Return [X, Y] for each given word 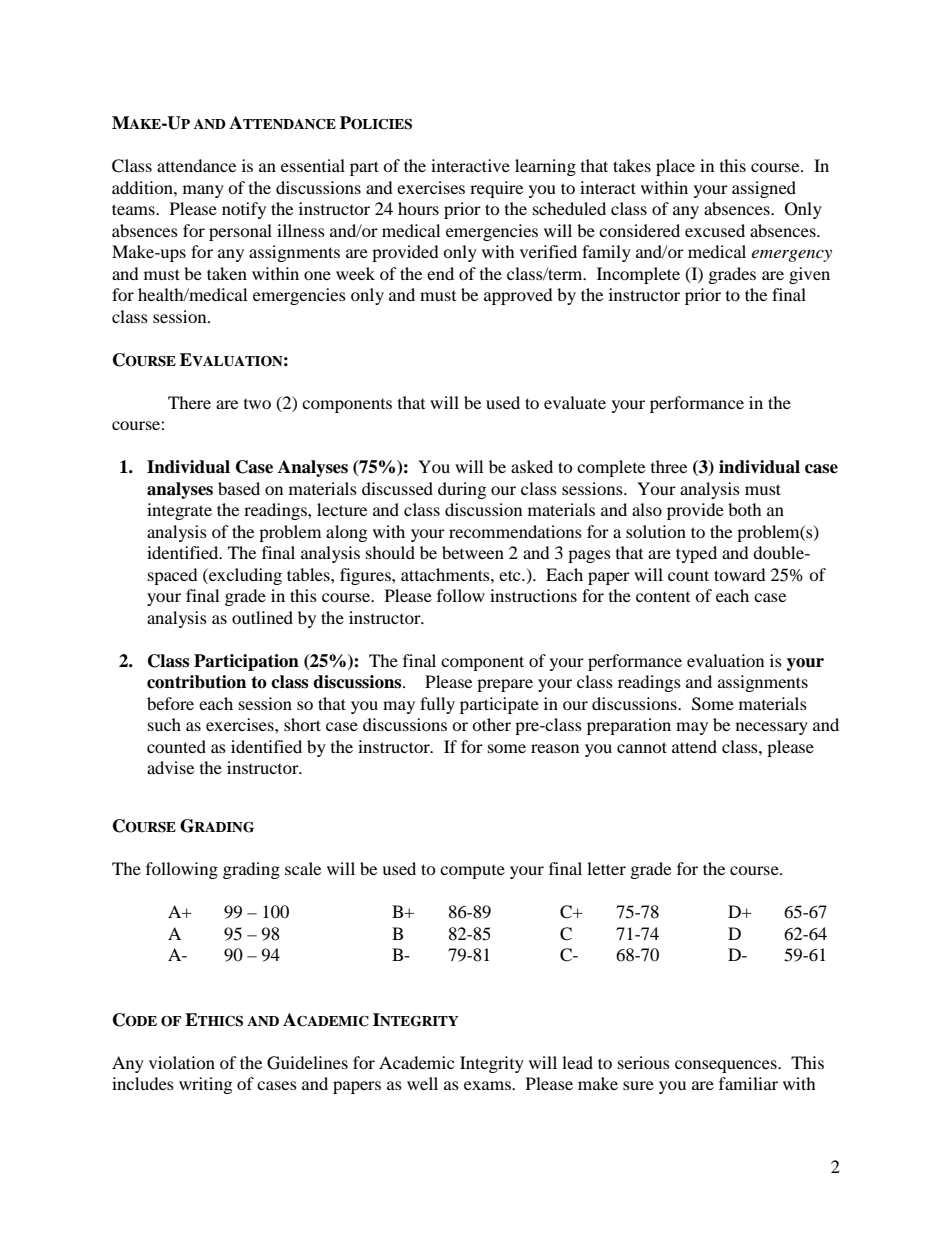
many [203, 191]
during [462, 490]
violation [182, 1062]
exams [488, 1085]
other [491, 724]
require [496, 189]
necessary [772, 728]
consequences [727, 1066]
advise [170, 767]
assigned [764, 189]
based [239, 488]
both [745, 509]
